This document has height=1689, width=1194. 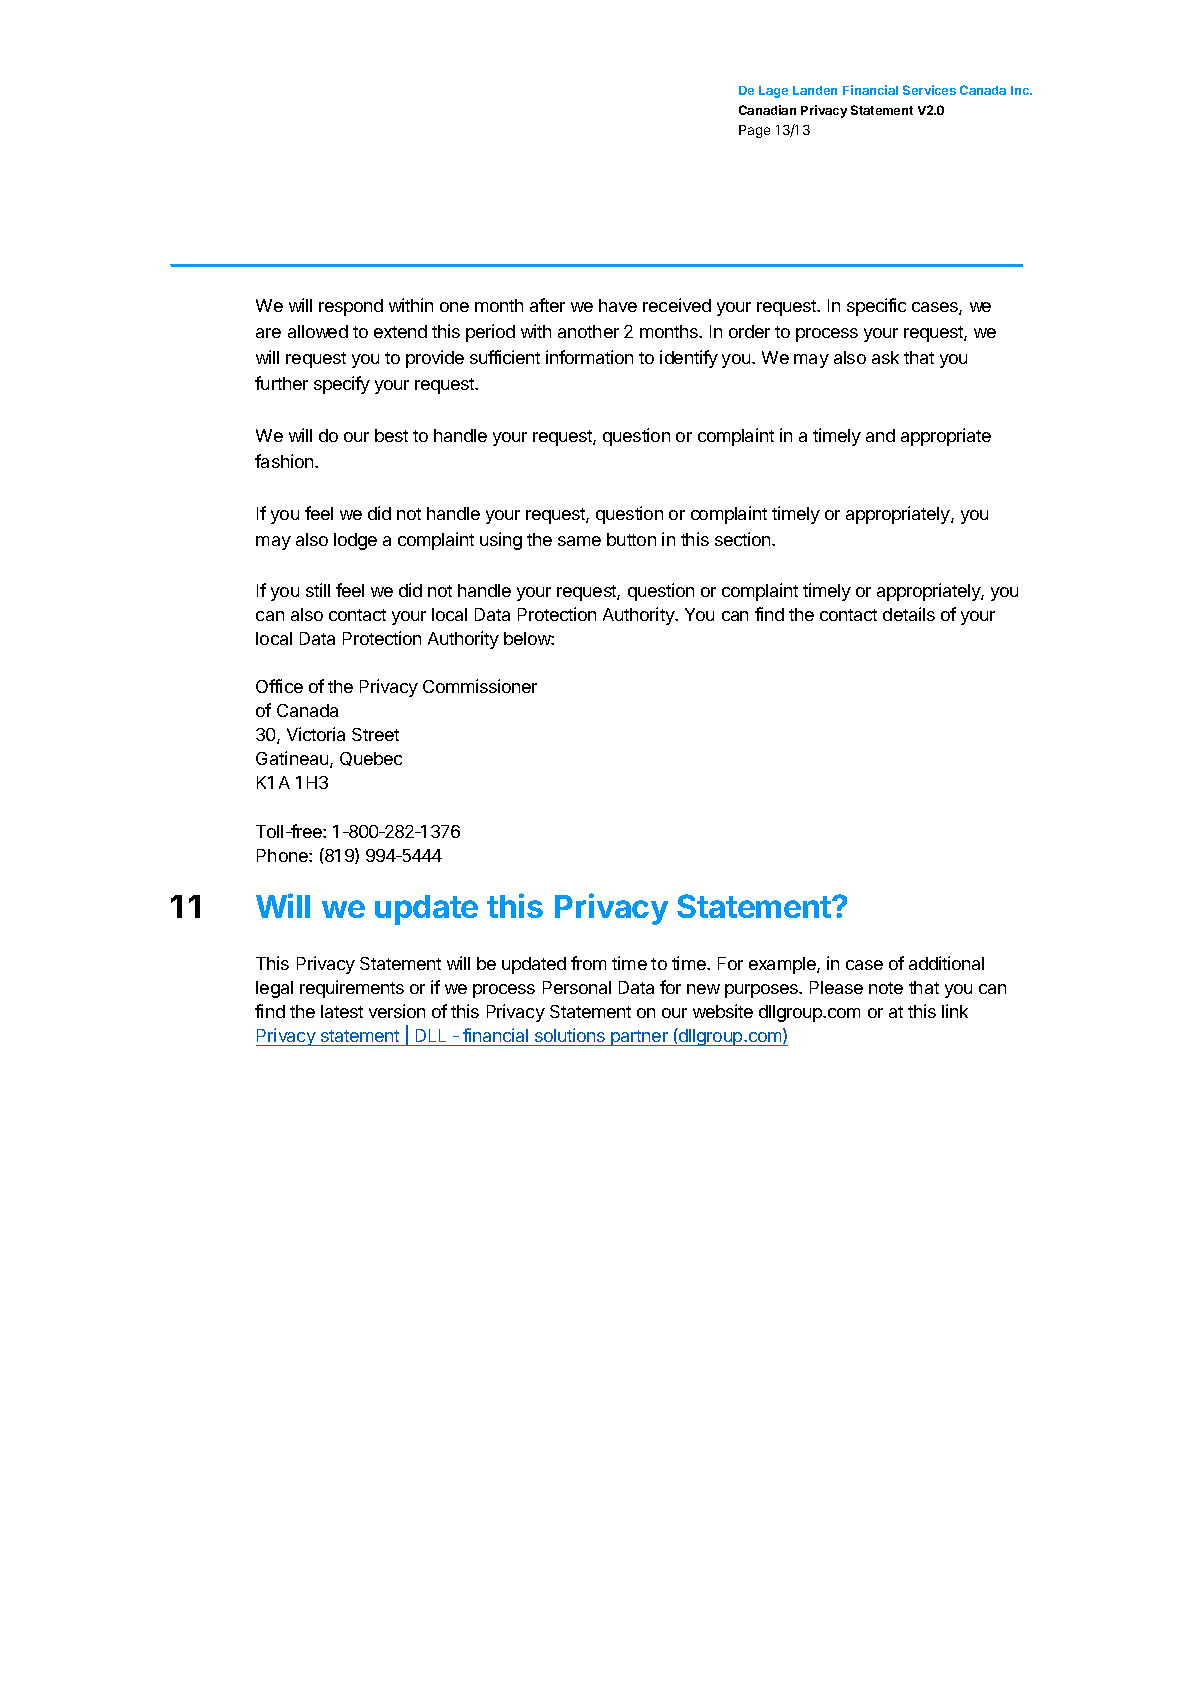 What do you see at coordinates (342, 1011) in the document?
I see `latest` at bounding box center [342, 1011].
